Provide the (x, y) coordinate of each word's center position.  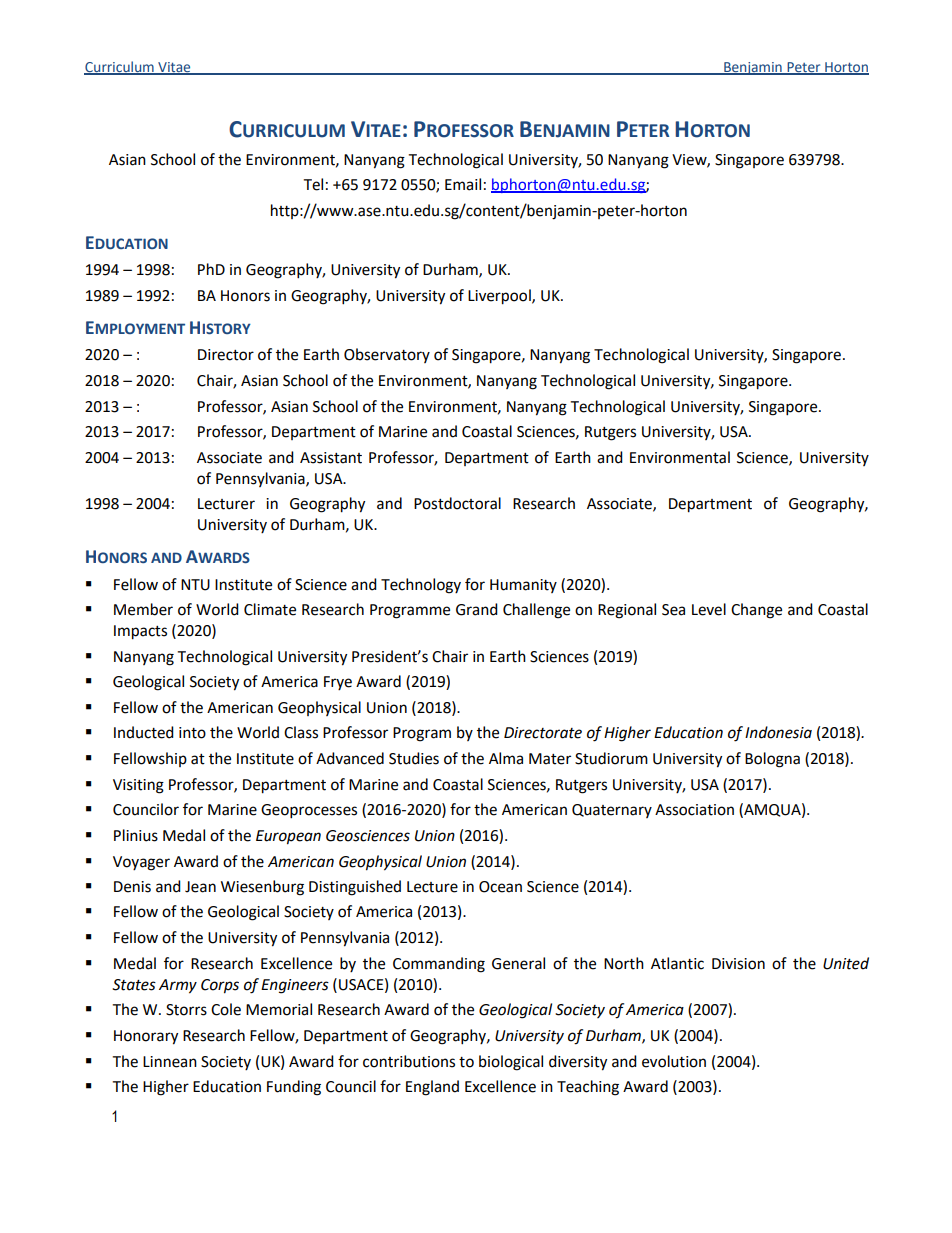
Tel (313, 184)
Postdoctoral (457, 503)
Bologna (772, 760)
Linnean (170, 1062)
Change (756, 611)
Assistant (331, 458)
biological (511, 1063)
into (192, 733)
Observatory (387, 355)
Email (463, 184)
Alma (506, 758)
